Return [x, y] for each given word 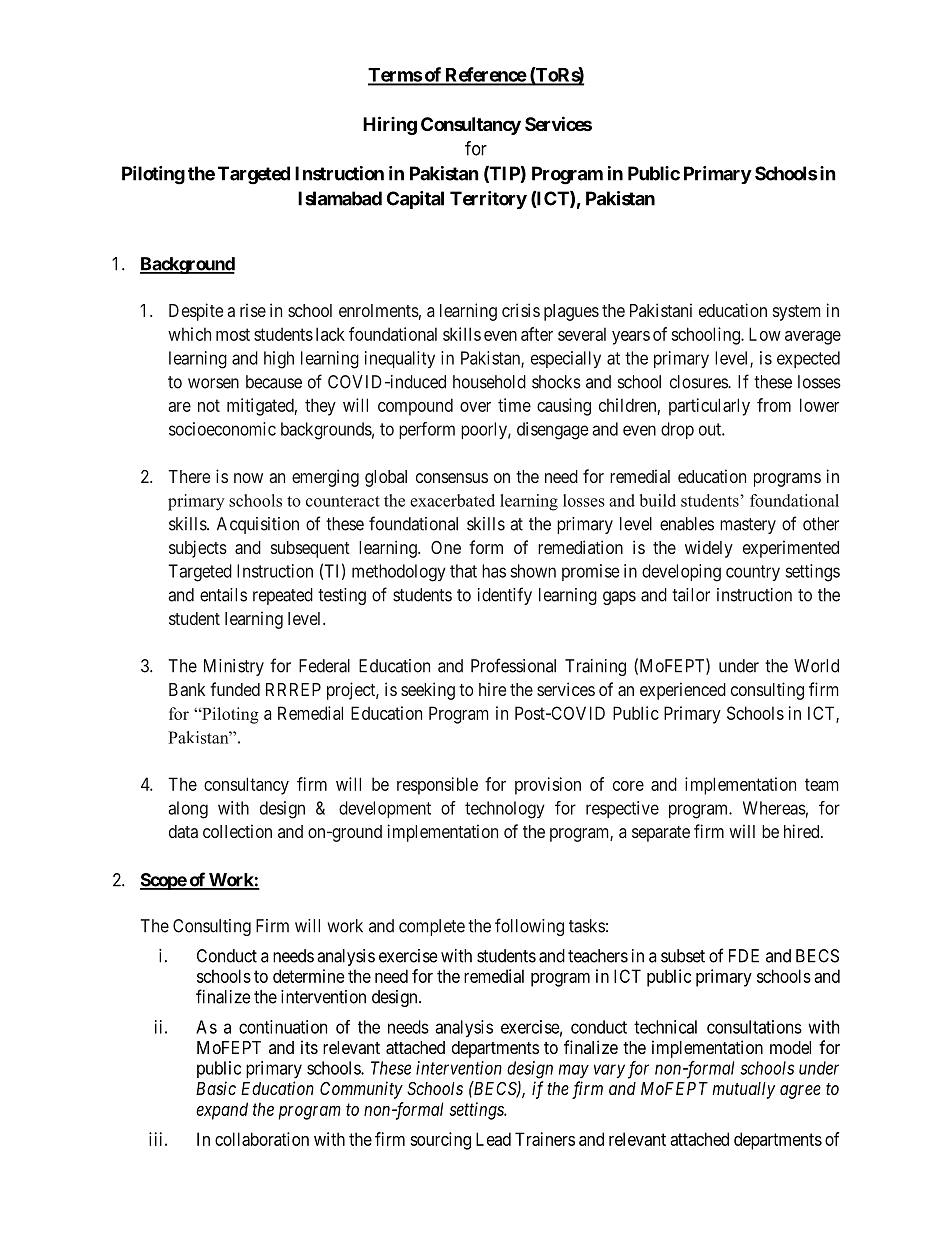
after [537, 334]
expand [222, 1111]
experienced [683, 691]
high [279, 360]
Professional [513, 665]
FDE [744, 956]
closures [699, 382]
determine [309, 976]
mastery [748, 526]
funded [235, 689]
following [529, 927]
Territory [488, 200]
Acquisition [258, 525]
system [796, 313]
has [494, 571]
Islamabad [340, 198]
